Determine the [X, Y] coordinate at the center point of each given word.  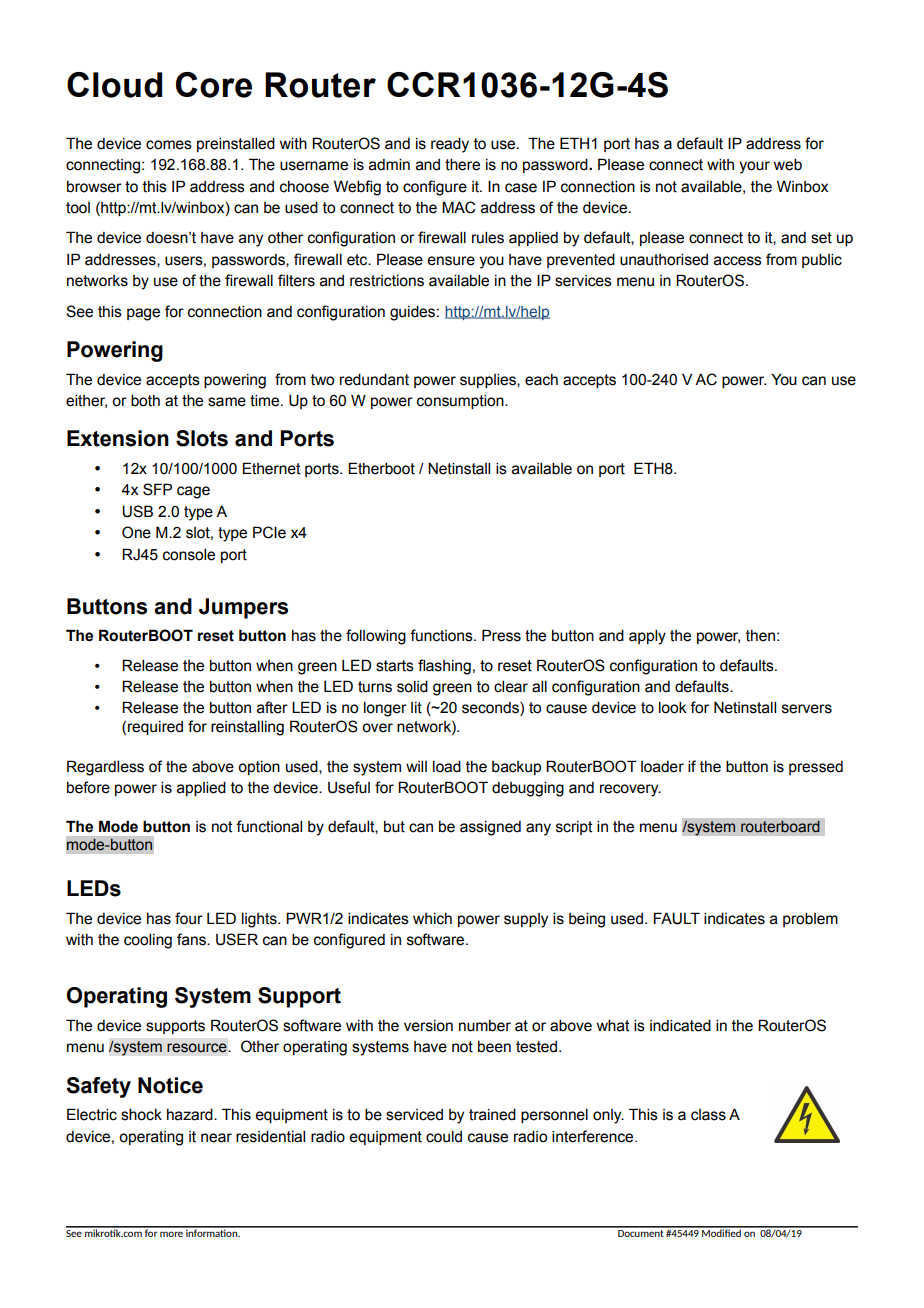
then [760, 636]
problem [810, 920]
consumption [461, 402]
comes [169, 145]
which [432, 919]
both [145, 401]
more [171, 1234]
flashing [444, 667]
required [155, 728]
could [444, 1137]
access [738, 261]
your [754, 167]
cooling [148, 941]
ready [450, 145]
